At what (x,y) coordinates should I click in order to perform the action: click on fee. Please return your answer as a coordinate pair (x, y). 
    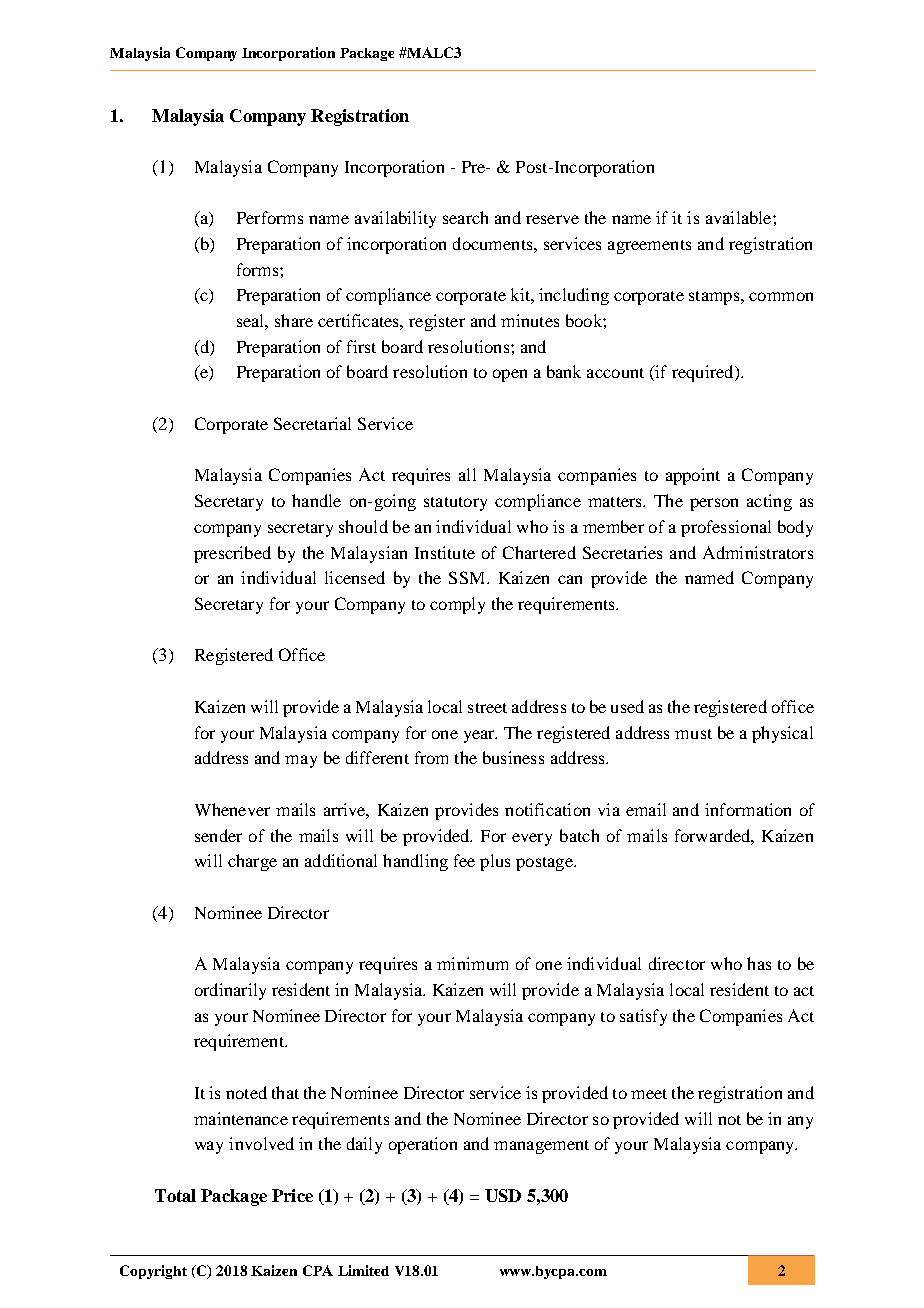
    Looking at the image, I should click on (464, 860).
